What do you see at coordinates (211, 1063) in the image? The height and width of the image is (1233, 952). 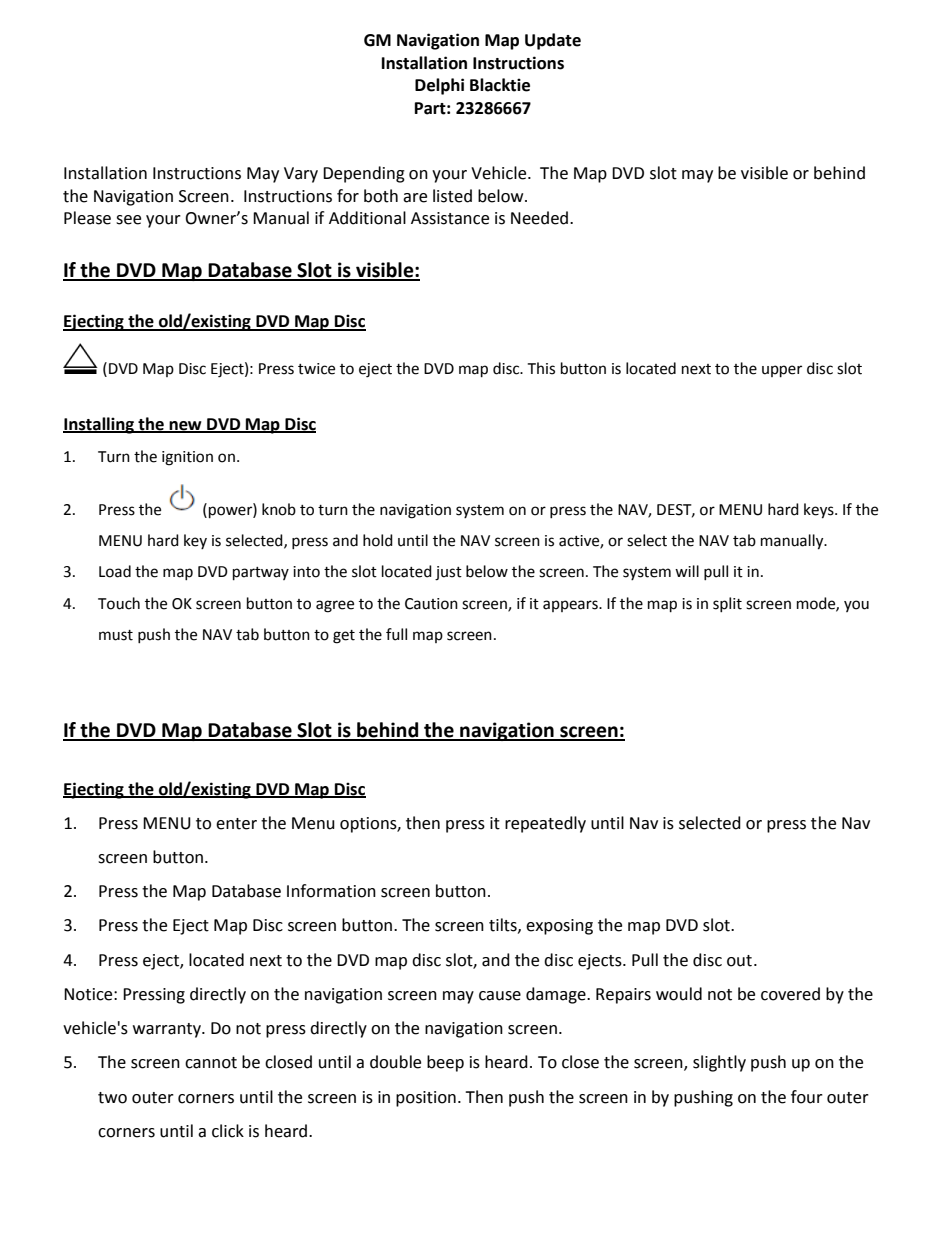 I see `cannot` at bounding box center [211, 1063].
